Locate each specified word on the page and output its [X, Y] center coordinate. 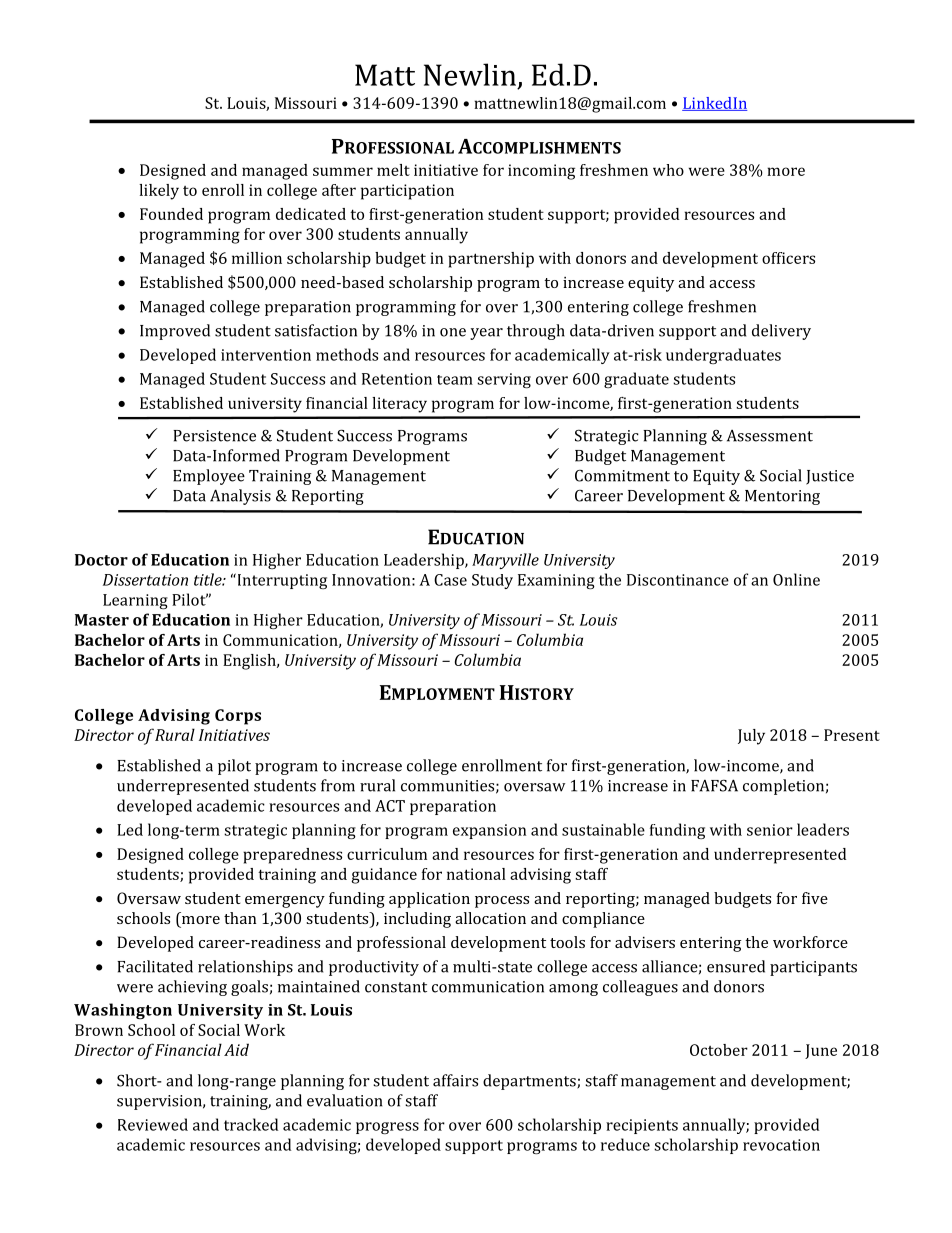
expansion [489, 831]
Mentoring [782, 497]
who [668, 170]
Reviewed [153, 1124]
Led [130, 829]
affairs [455, 1080]
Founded [171, 214]
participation [407, 192]
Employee [209, 477]
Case [450, 580]
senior [770, 830]
